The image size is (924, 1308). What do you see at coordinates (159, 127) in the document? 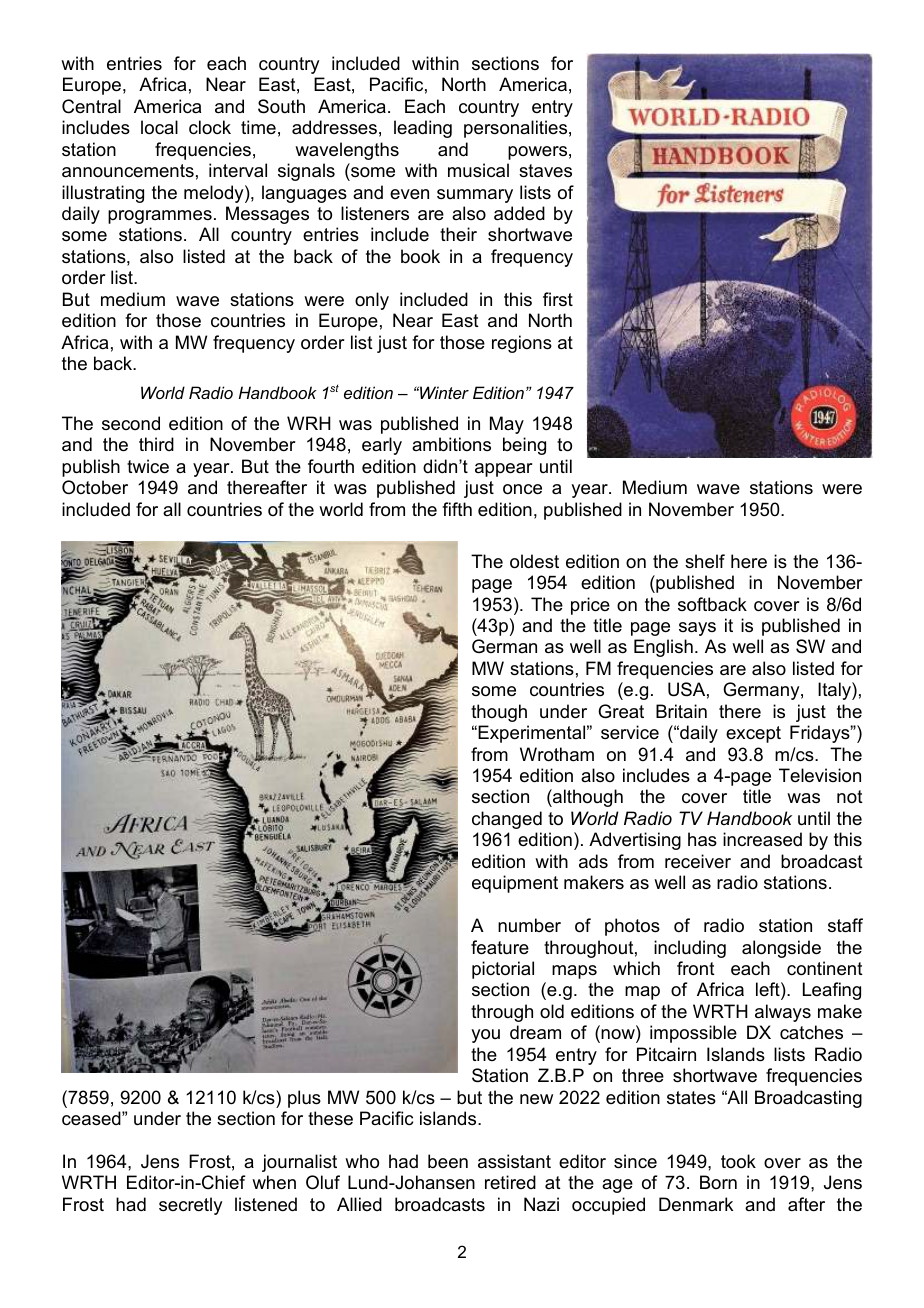
I see `local` at bounding box center [159, 127].
